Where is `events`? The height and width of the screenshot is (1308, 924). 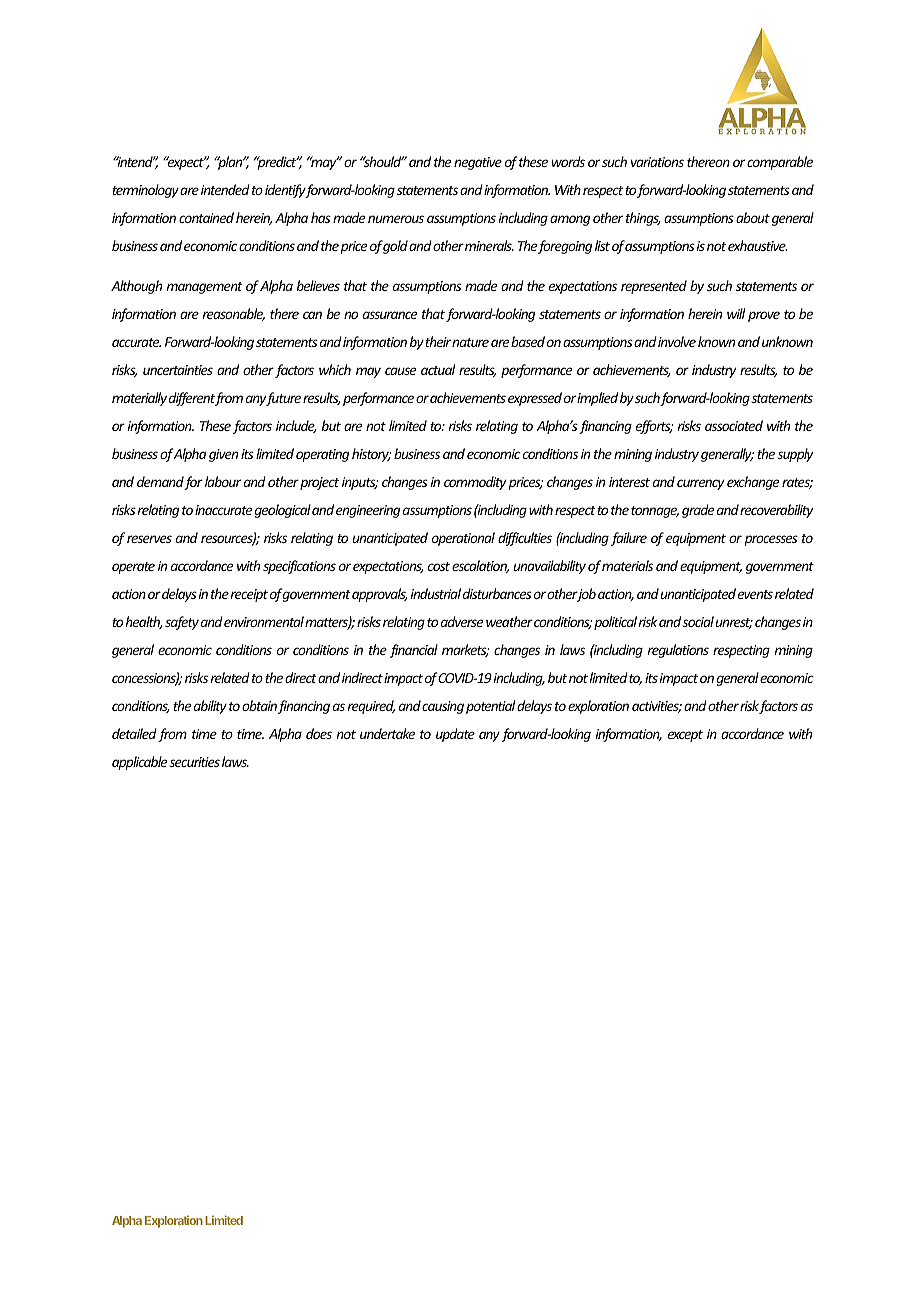 events is located at coordinates (755, 594).
